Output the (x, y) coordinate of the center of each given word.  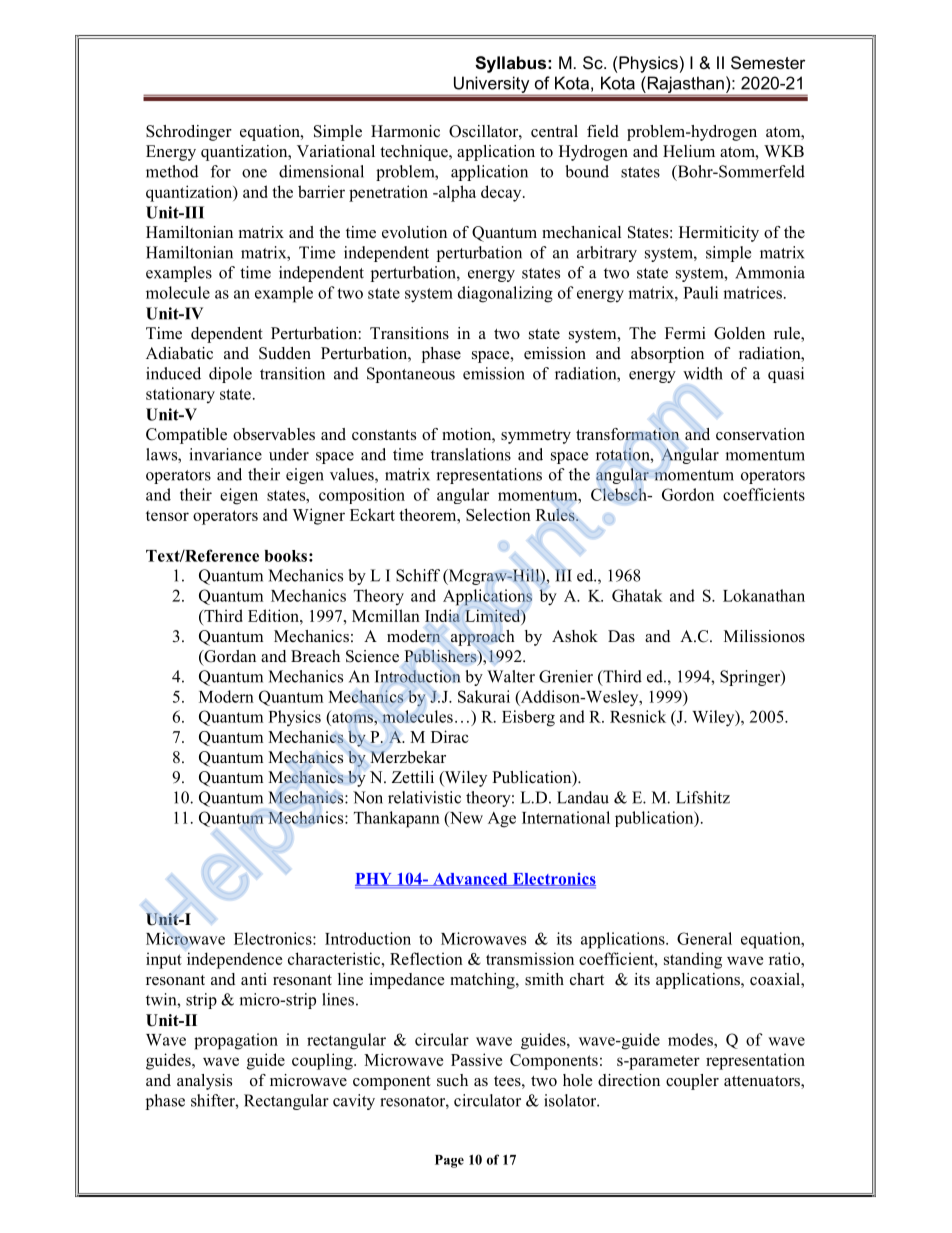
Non (368, 797)
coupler (692, 1082)
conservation (760, 434)
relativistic (424, 797)
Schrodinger (189, 133)
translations (471, 454)
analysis (204, 1082)
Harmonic (405, 131)
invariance (225, 454)
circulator (487, 1100)
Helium (689, 151)
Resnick (638, 716)
